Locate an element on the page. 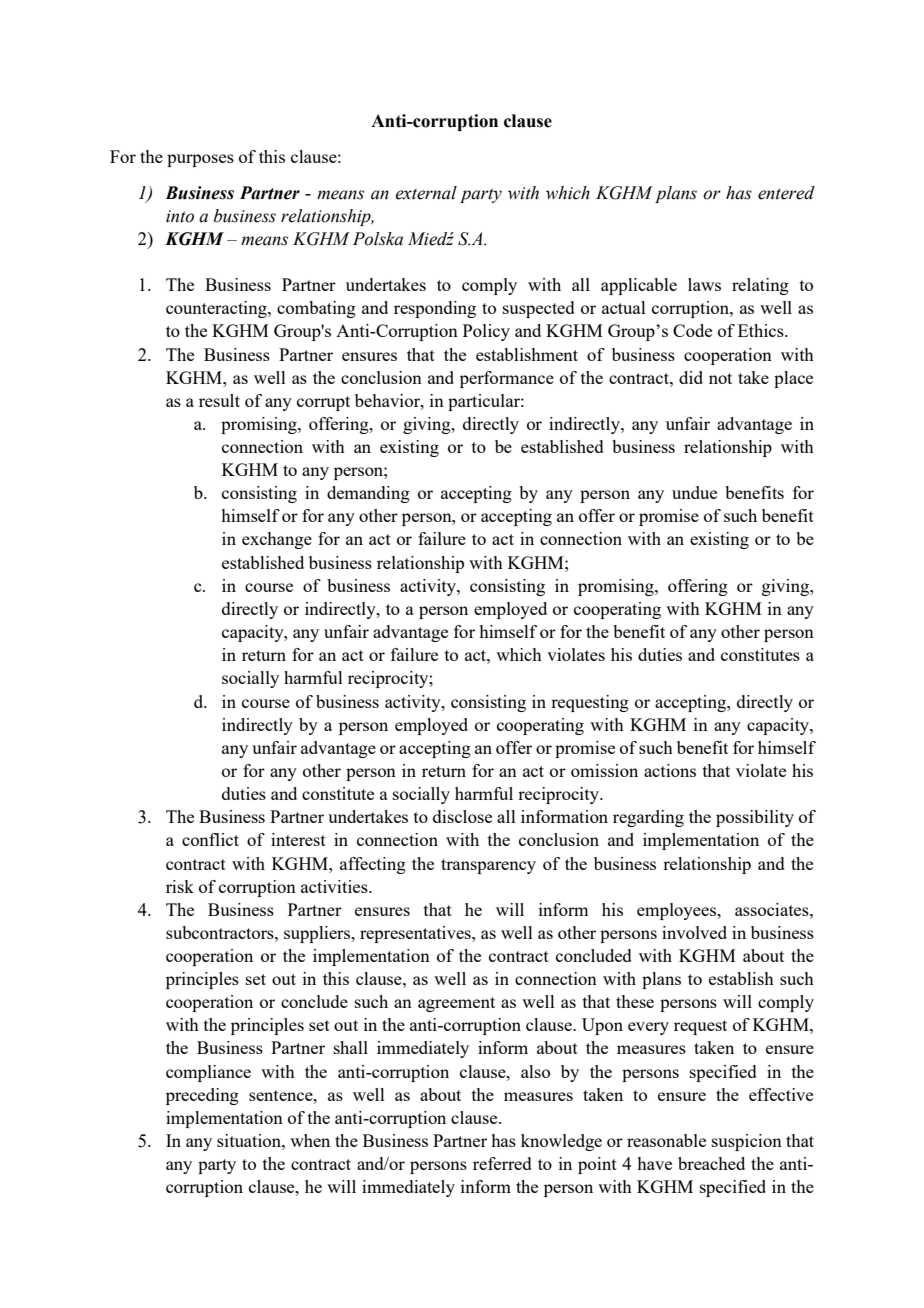 This page has height=1308, width=924. result is located at coordinates (219, 400).
